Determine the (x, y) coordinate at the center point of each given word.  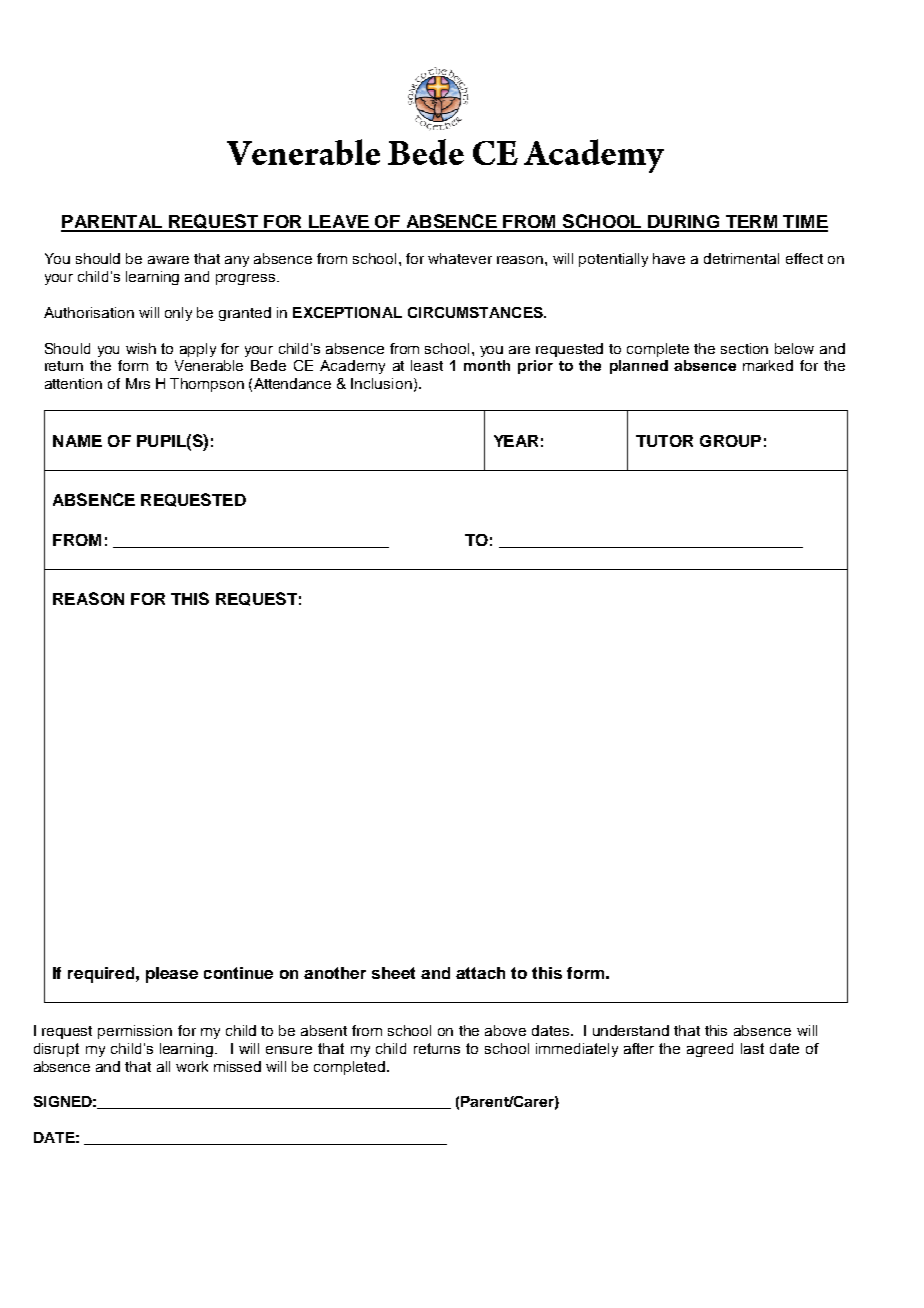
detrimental (741, 258)
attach (480, 973)
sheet (393, 973)
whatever (460, 258)
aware (168, 260)
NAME (77, 441)
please (172, 975)
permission (135, 1032)
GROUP (730, 441)
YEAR (516, 441)
